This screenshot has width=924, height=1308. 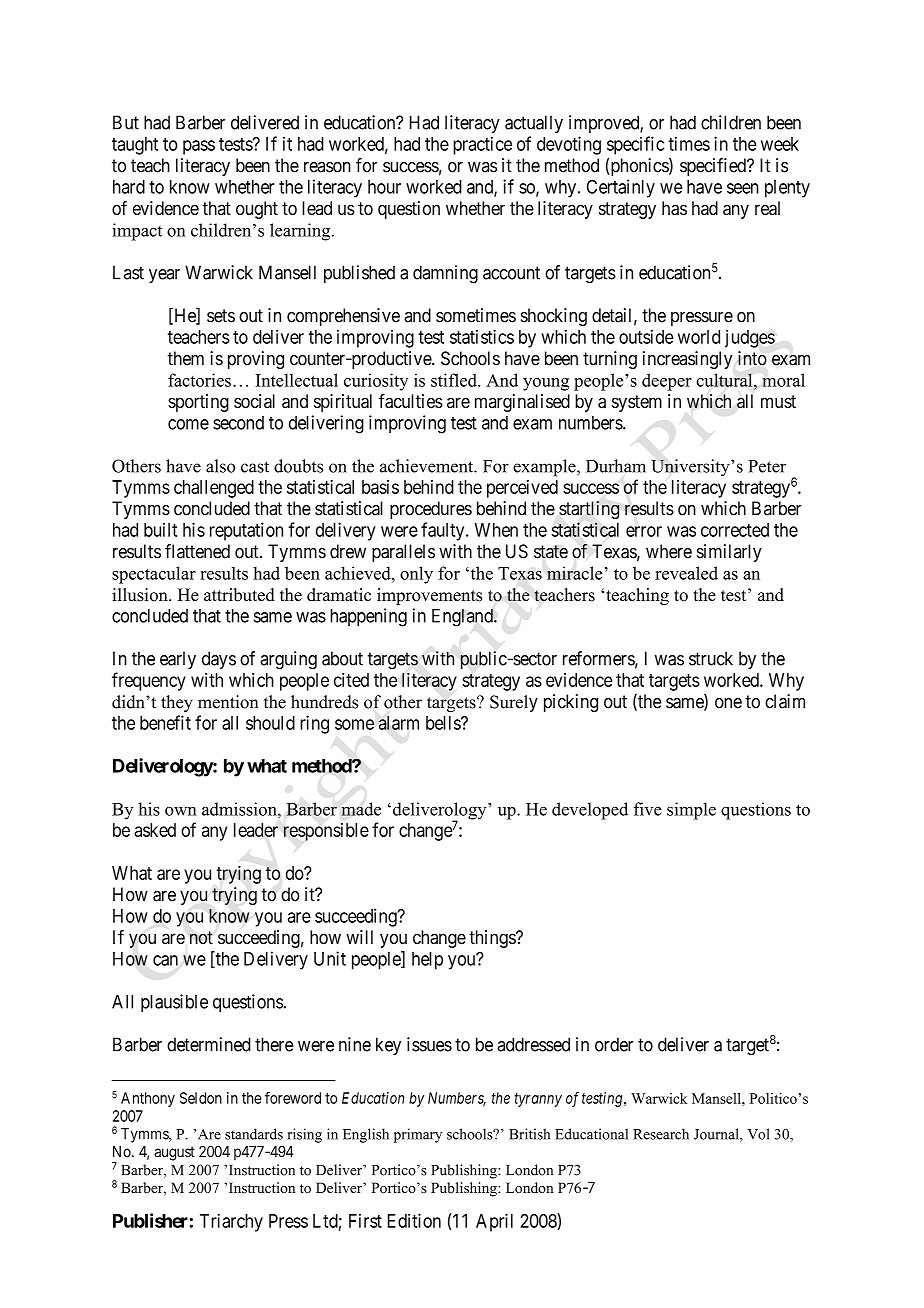 What do you see at coordinates (714, 167) in the screenshot?
I see `specified` at bounding box center [714, 167].
